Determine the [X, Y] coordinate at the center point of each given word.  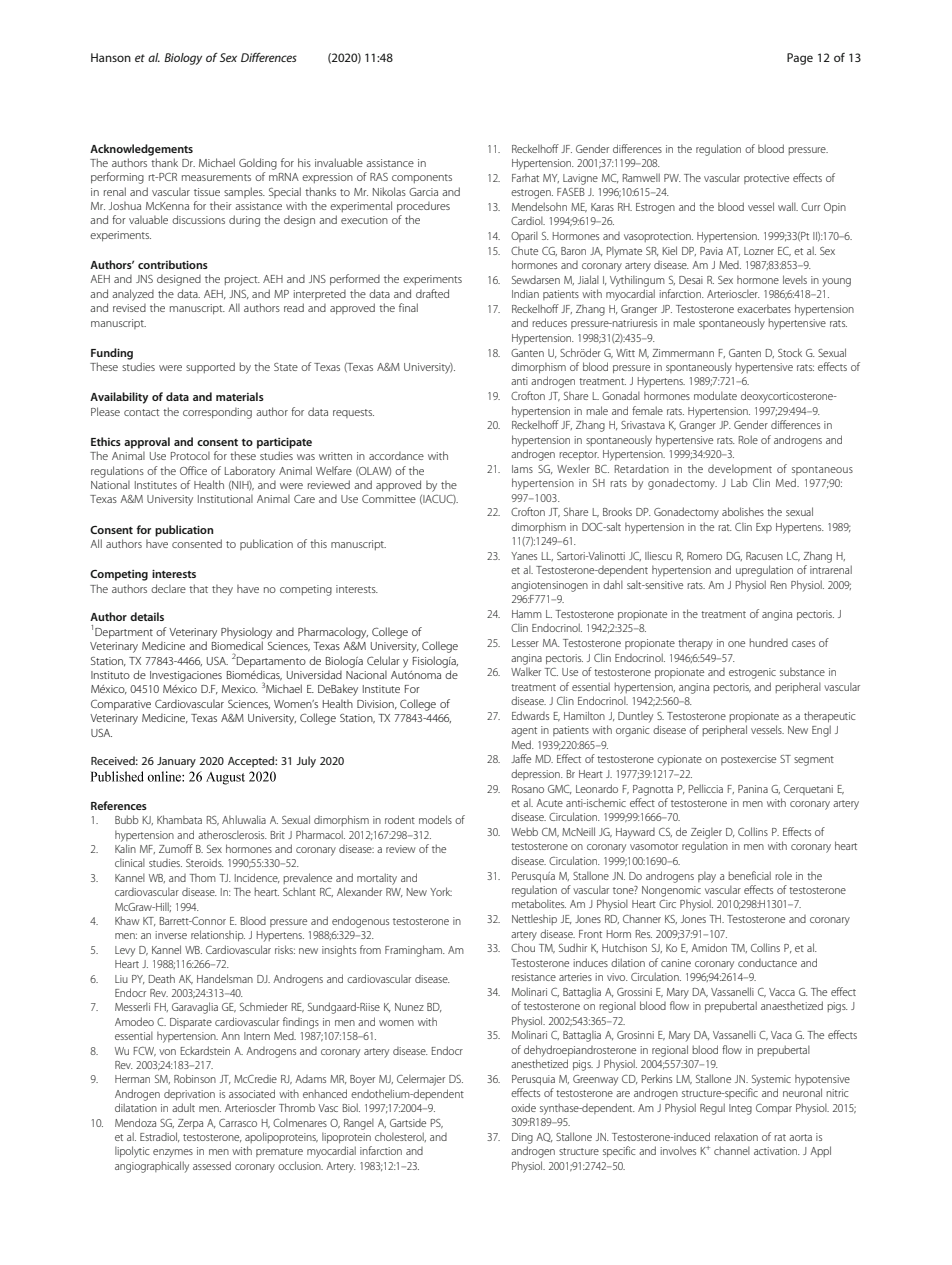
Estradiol [160, 1137]
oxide [523, 1107]
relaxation [736, 1136]
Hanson [111, 57]
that [198, 588]
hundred [769, 642]
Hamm [527, 614]
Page [800, 59]
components [422, 178]
